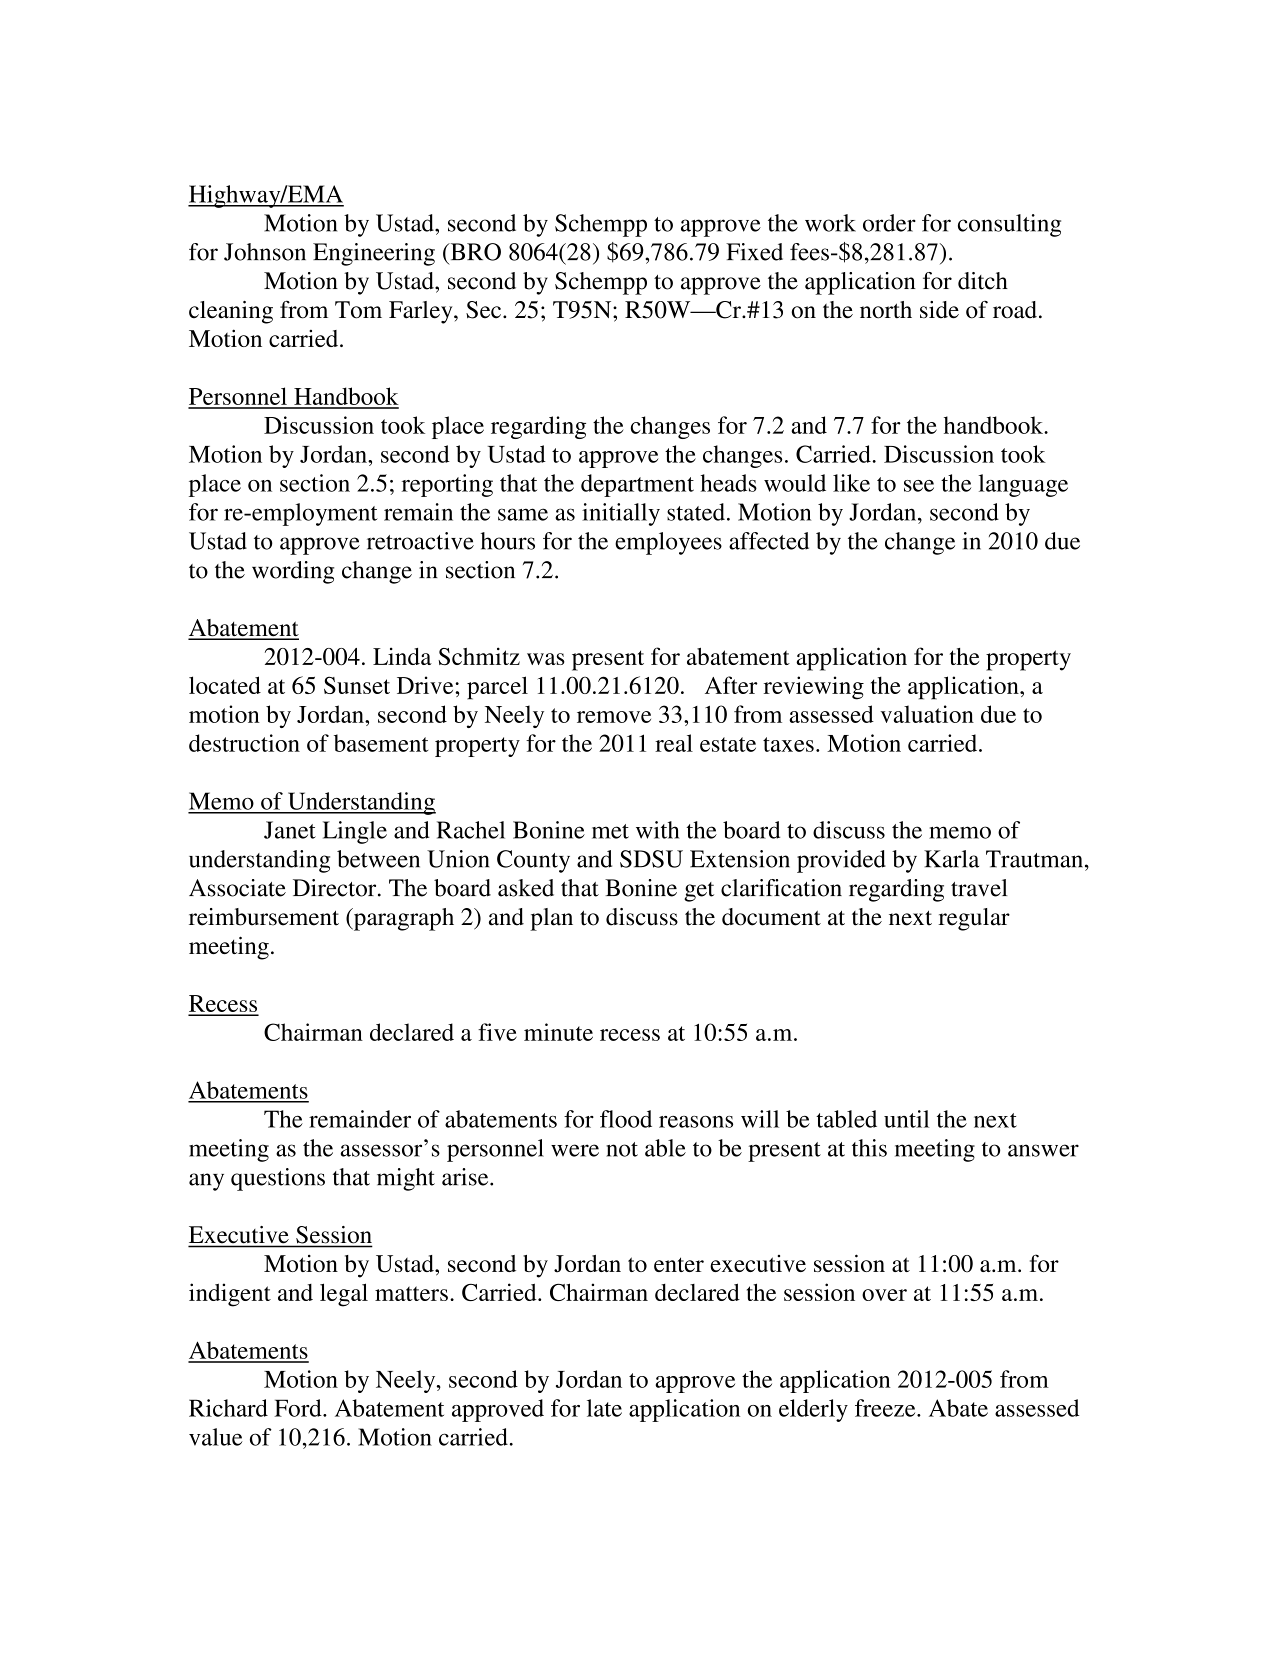 Image resolution: width=1282 pixels, height=1659 pixels. I want to click on met, so click(610, 831).
